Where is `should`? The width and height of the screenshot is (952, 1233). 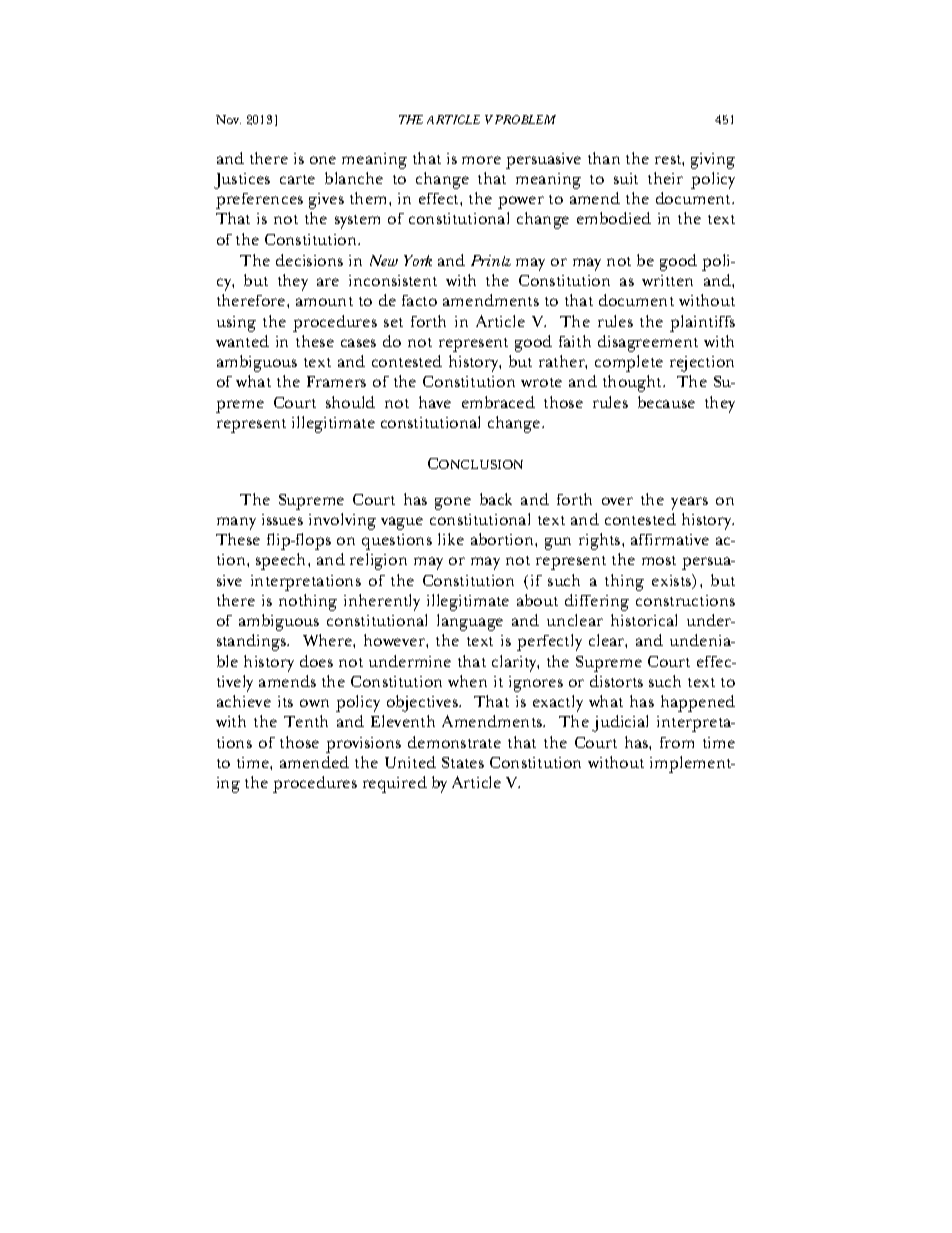
should is located at coordinates (350, 402).
